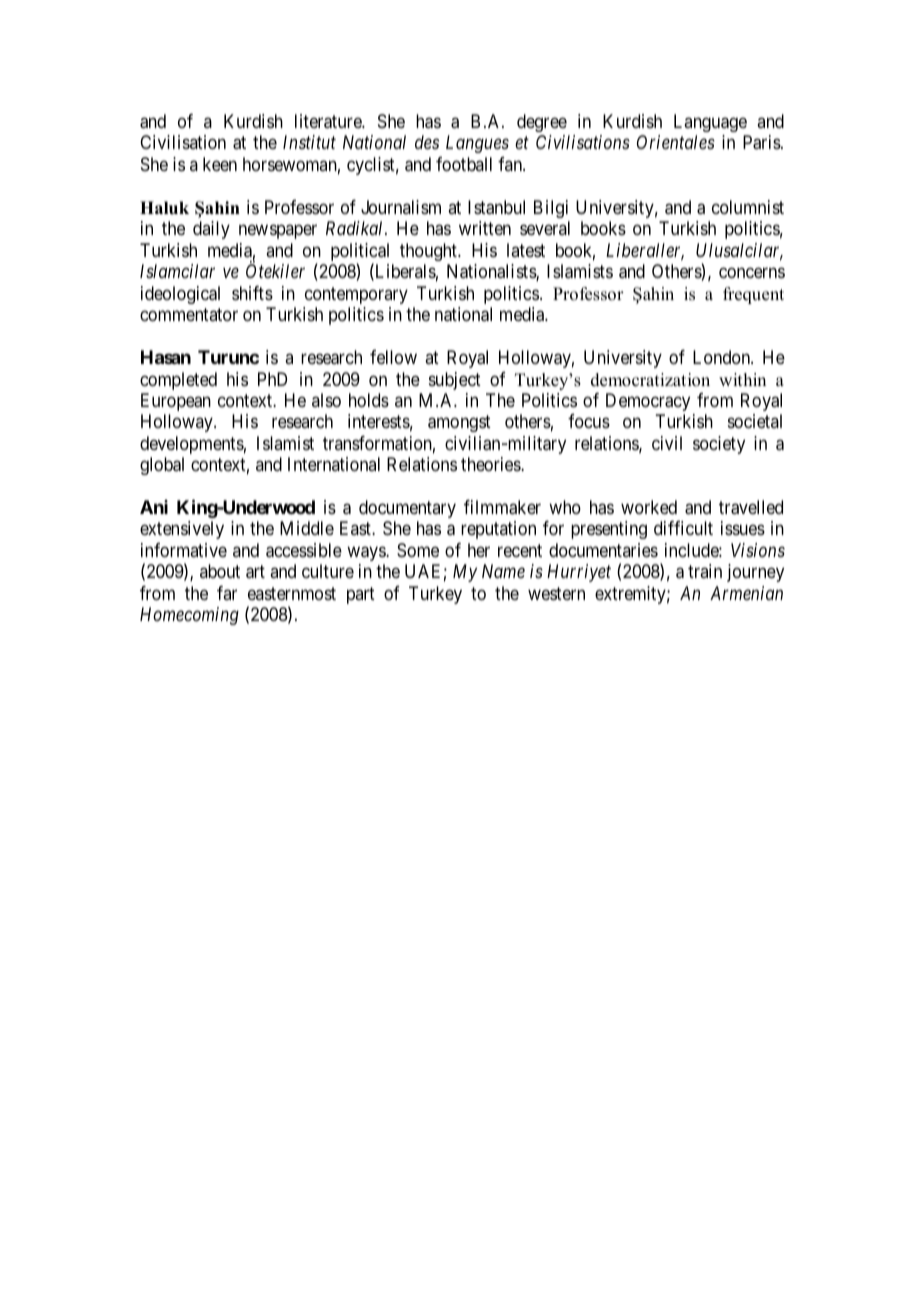 This screenshot has width=924, height=1308. What do you see at coordinates (710, 123) in the screenshot?
I see `Language` at bounding box center [710, 123].
